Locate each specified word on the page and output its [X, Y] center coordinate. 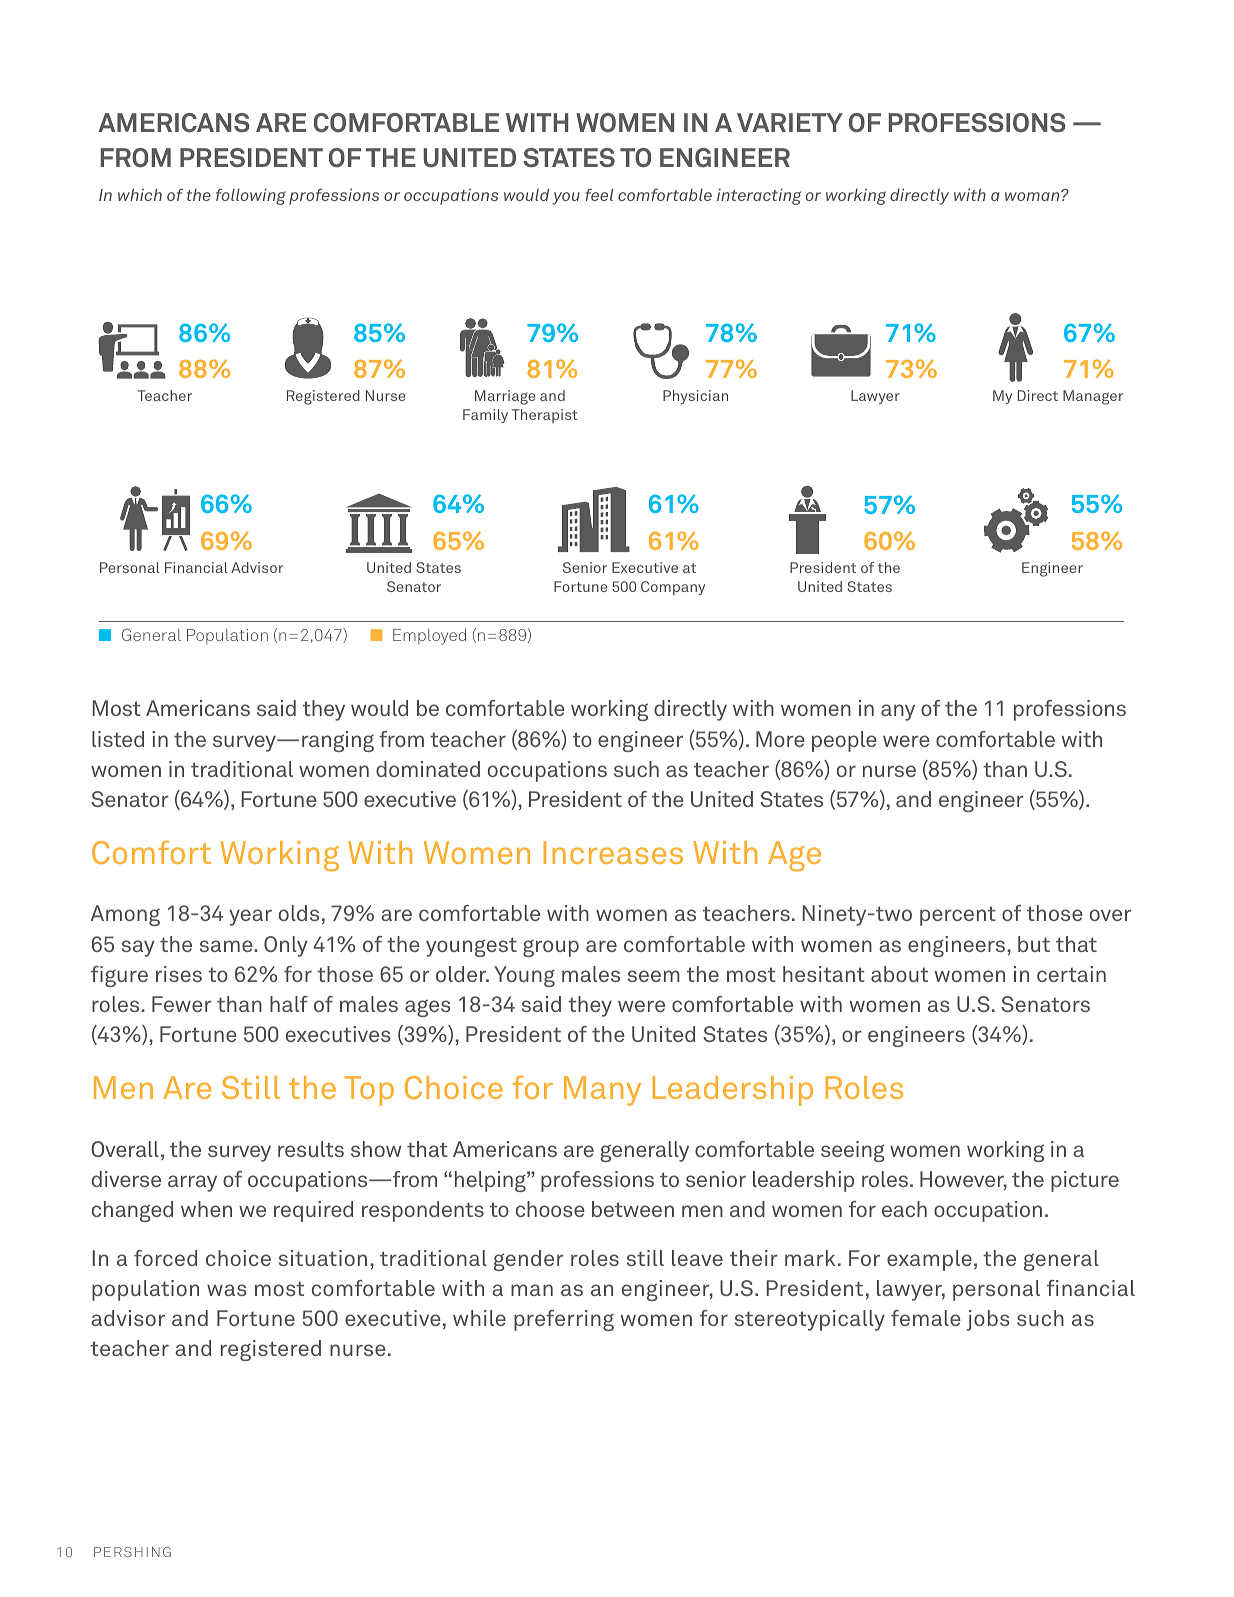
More [780, 739]
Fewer [182, 1004]
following [251, 196]
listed [118, 739]
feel [599, 194]
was [227, 1290]
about [899, 974]
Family [485, 416]
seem [654, 976]
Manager [1093, 397]
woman [1033, 196]
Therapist [545, 416]
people [844, 741]
